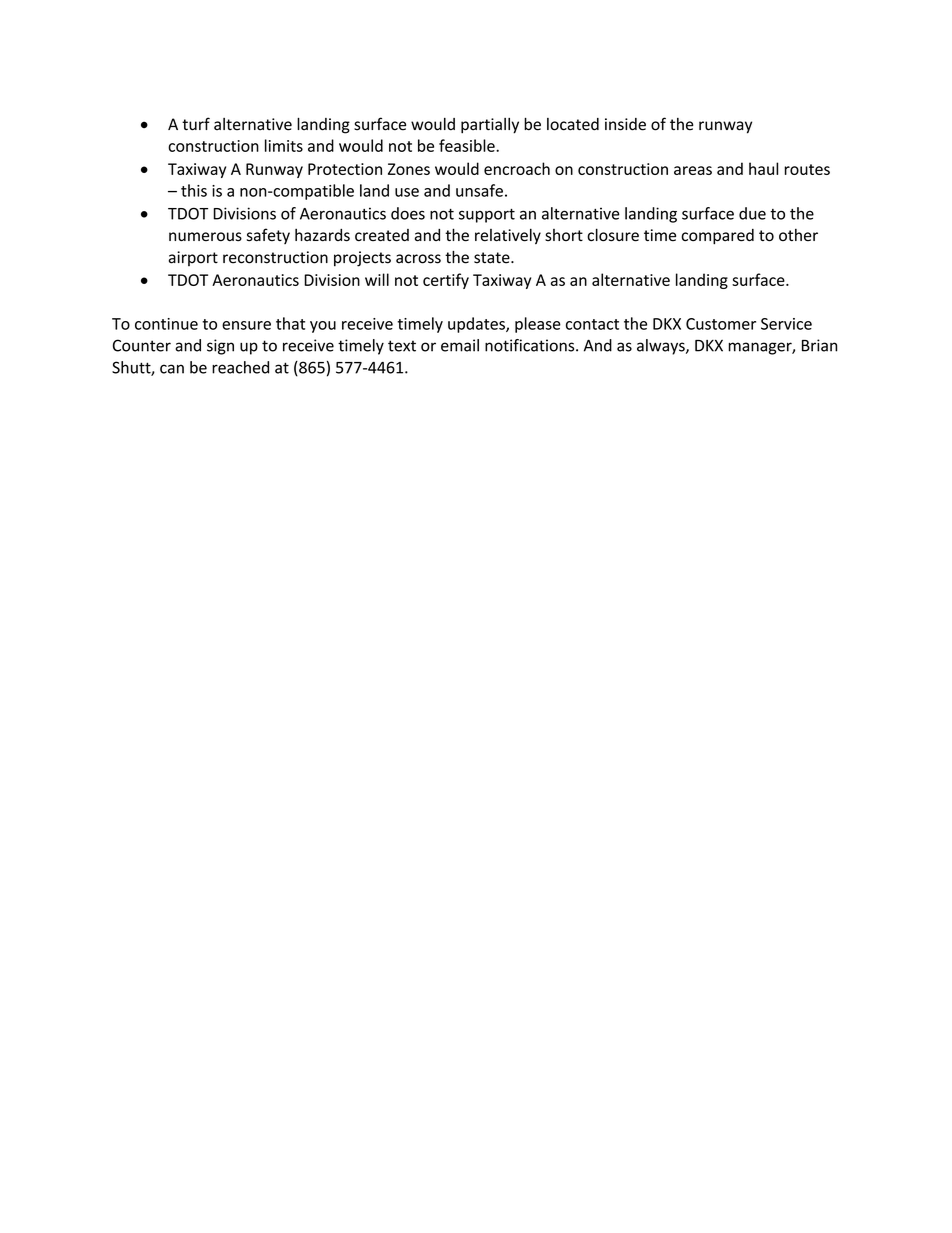  Describe the element at coordinates (625, 124) in the screenshot. I see `inside` at that location.
